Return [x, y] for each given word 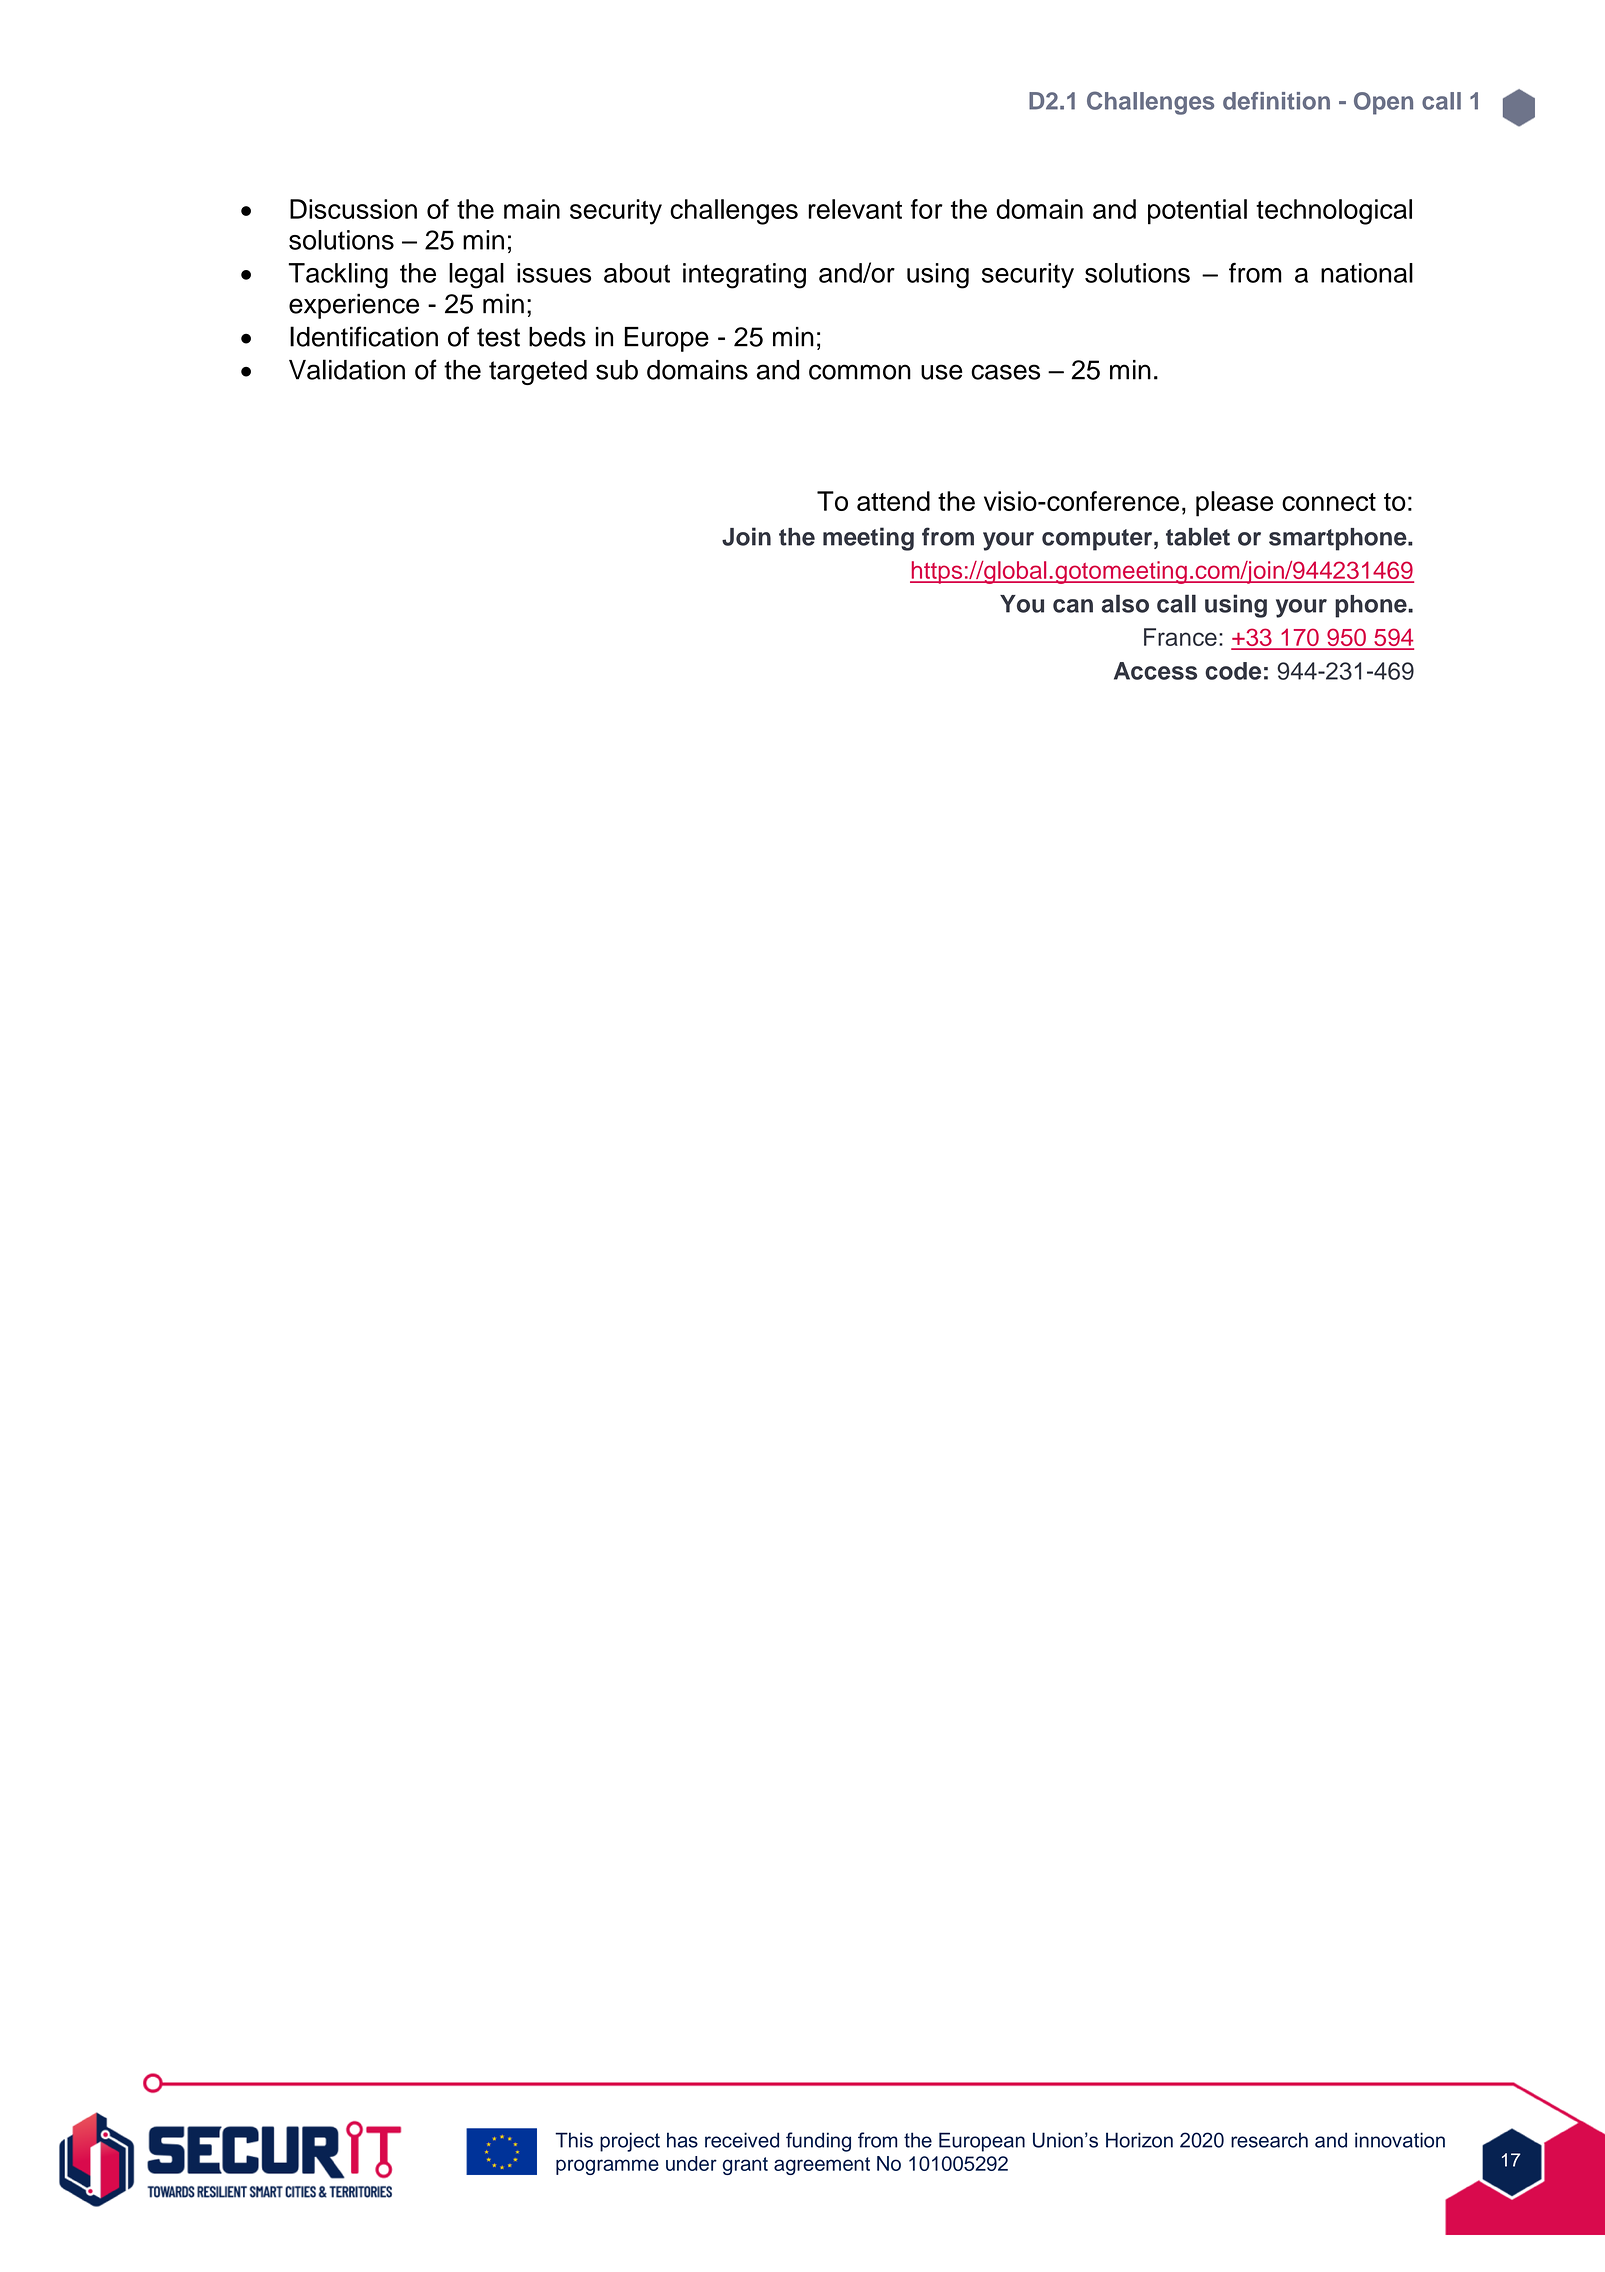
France [1180, 637]
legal [476, 276]
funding [818, 2142]
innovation [1400, 2140]
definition [1276, 101]
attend [893, 501]
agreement [822, 2166]
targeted [538, 372]
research [1269, 2140]
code [1233, 671]
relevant [855, 209]
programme [607, 2167]
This [574, 2140]
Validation [347, 369]
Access [1155, 671]
